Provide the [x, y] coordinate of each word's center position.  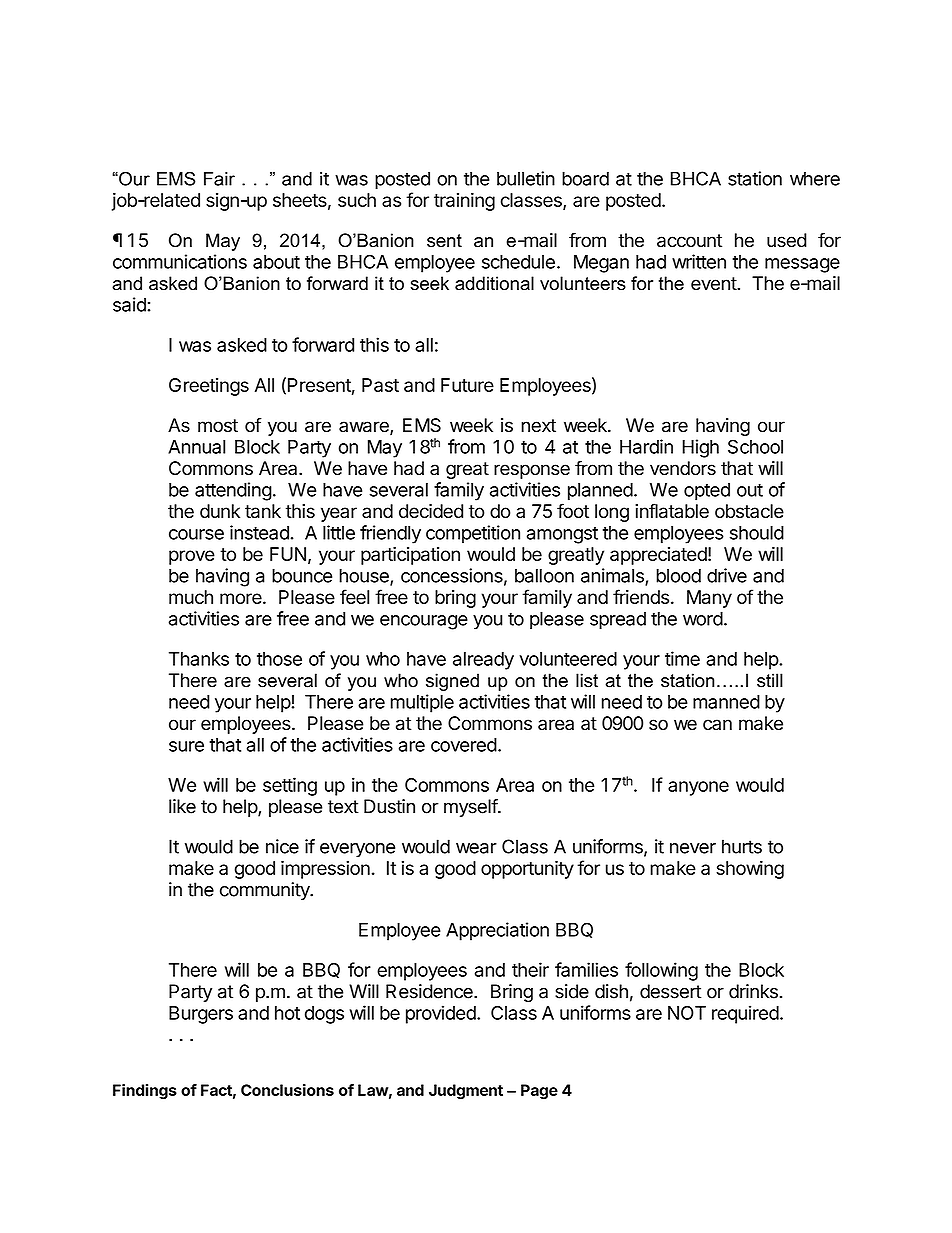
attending [233, 491]
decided [431, 511]
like [182, 806]
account [689, 241]
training [464, 202]
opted [707, 492]
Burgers [201, 1015]
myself [471, 808]
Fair [219, 179]
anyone [698, 788]
